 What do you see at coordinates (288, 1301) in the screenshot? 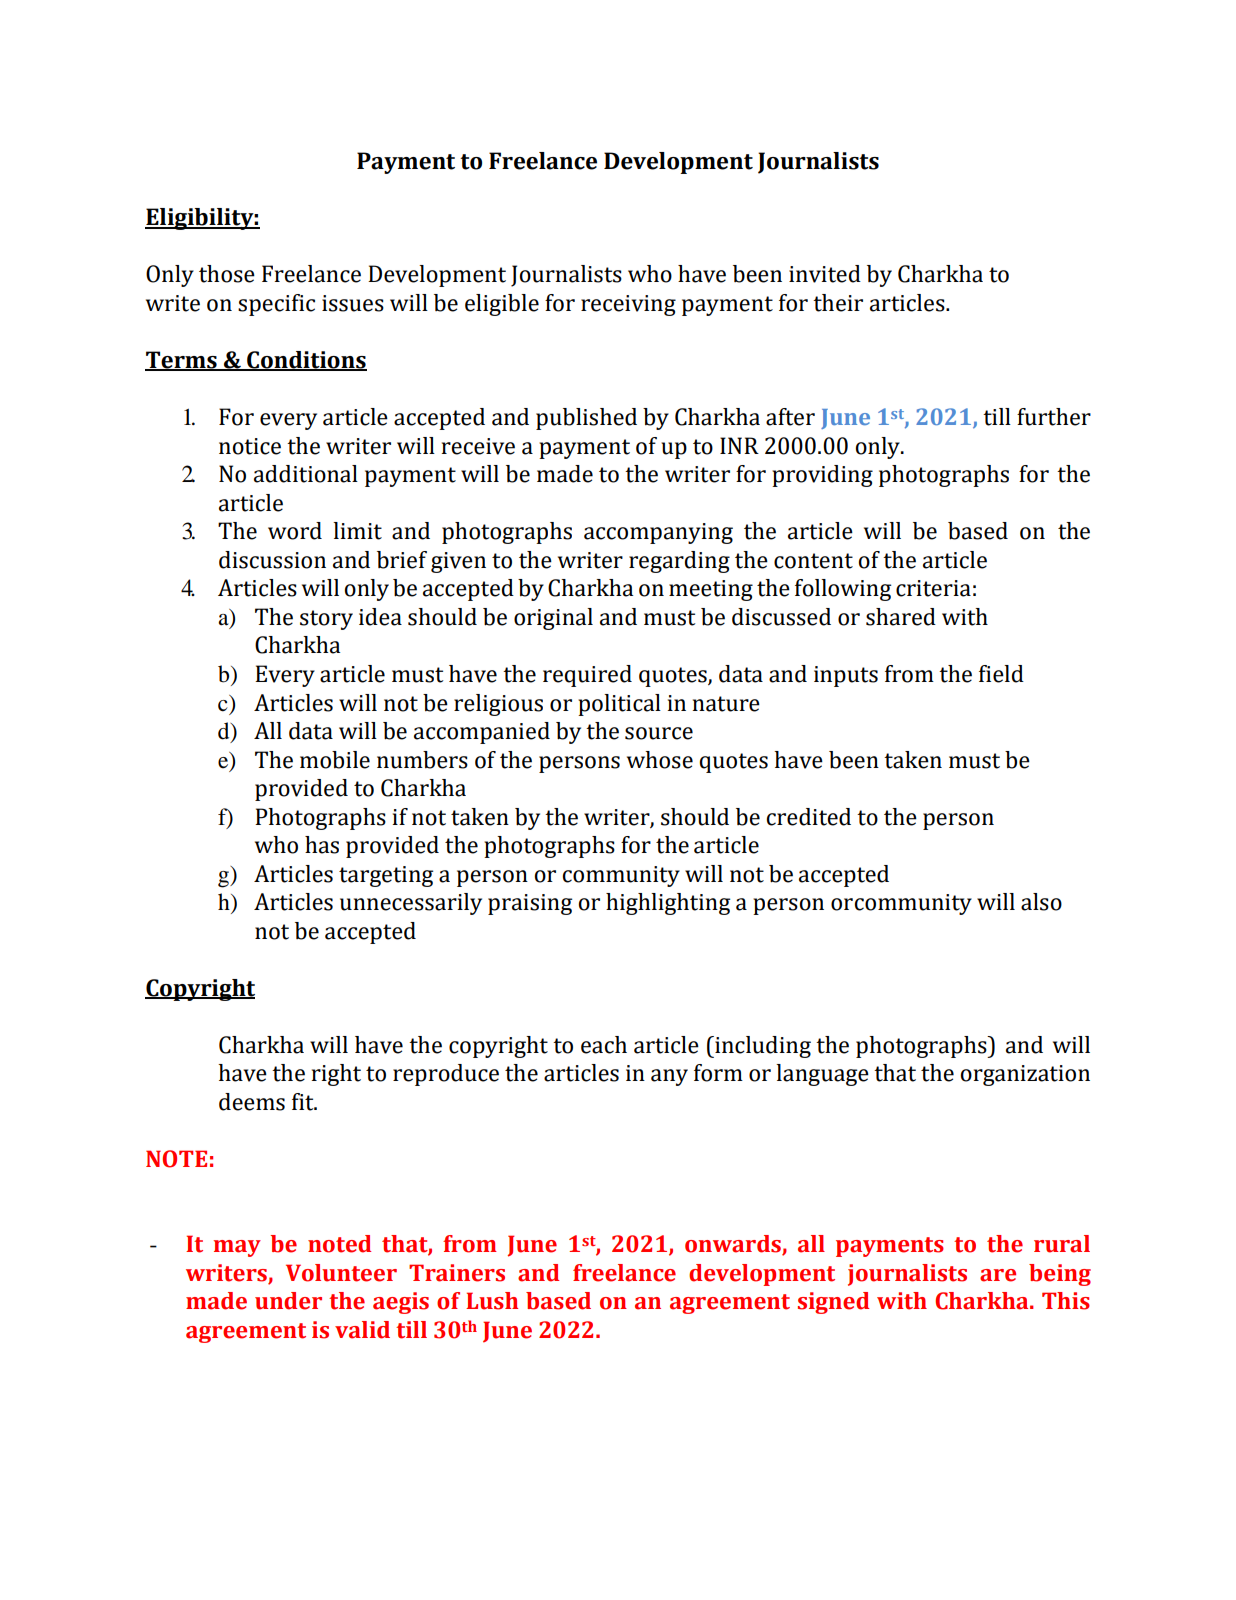
I see `under` at bounding box center [288, 1301].
